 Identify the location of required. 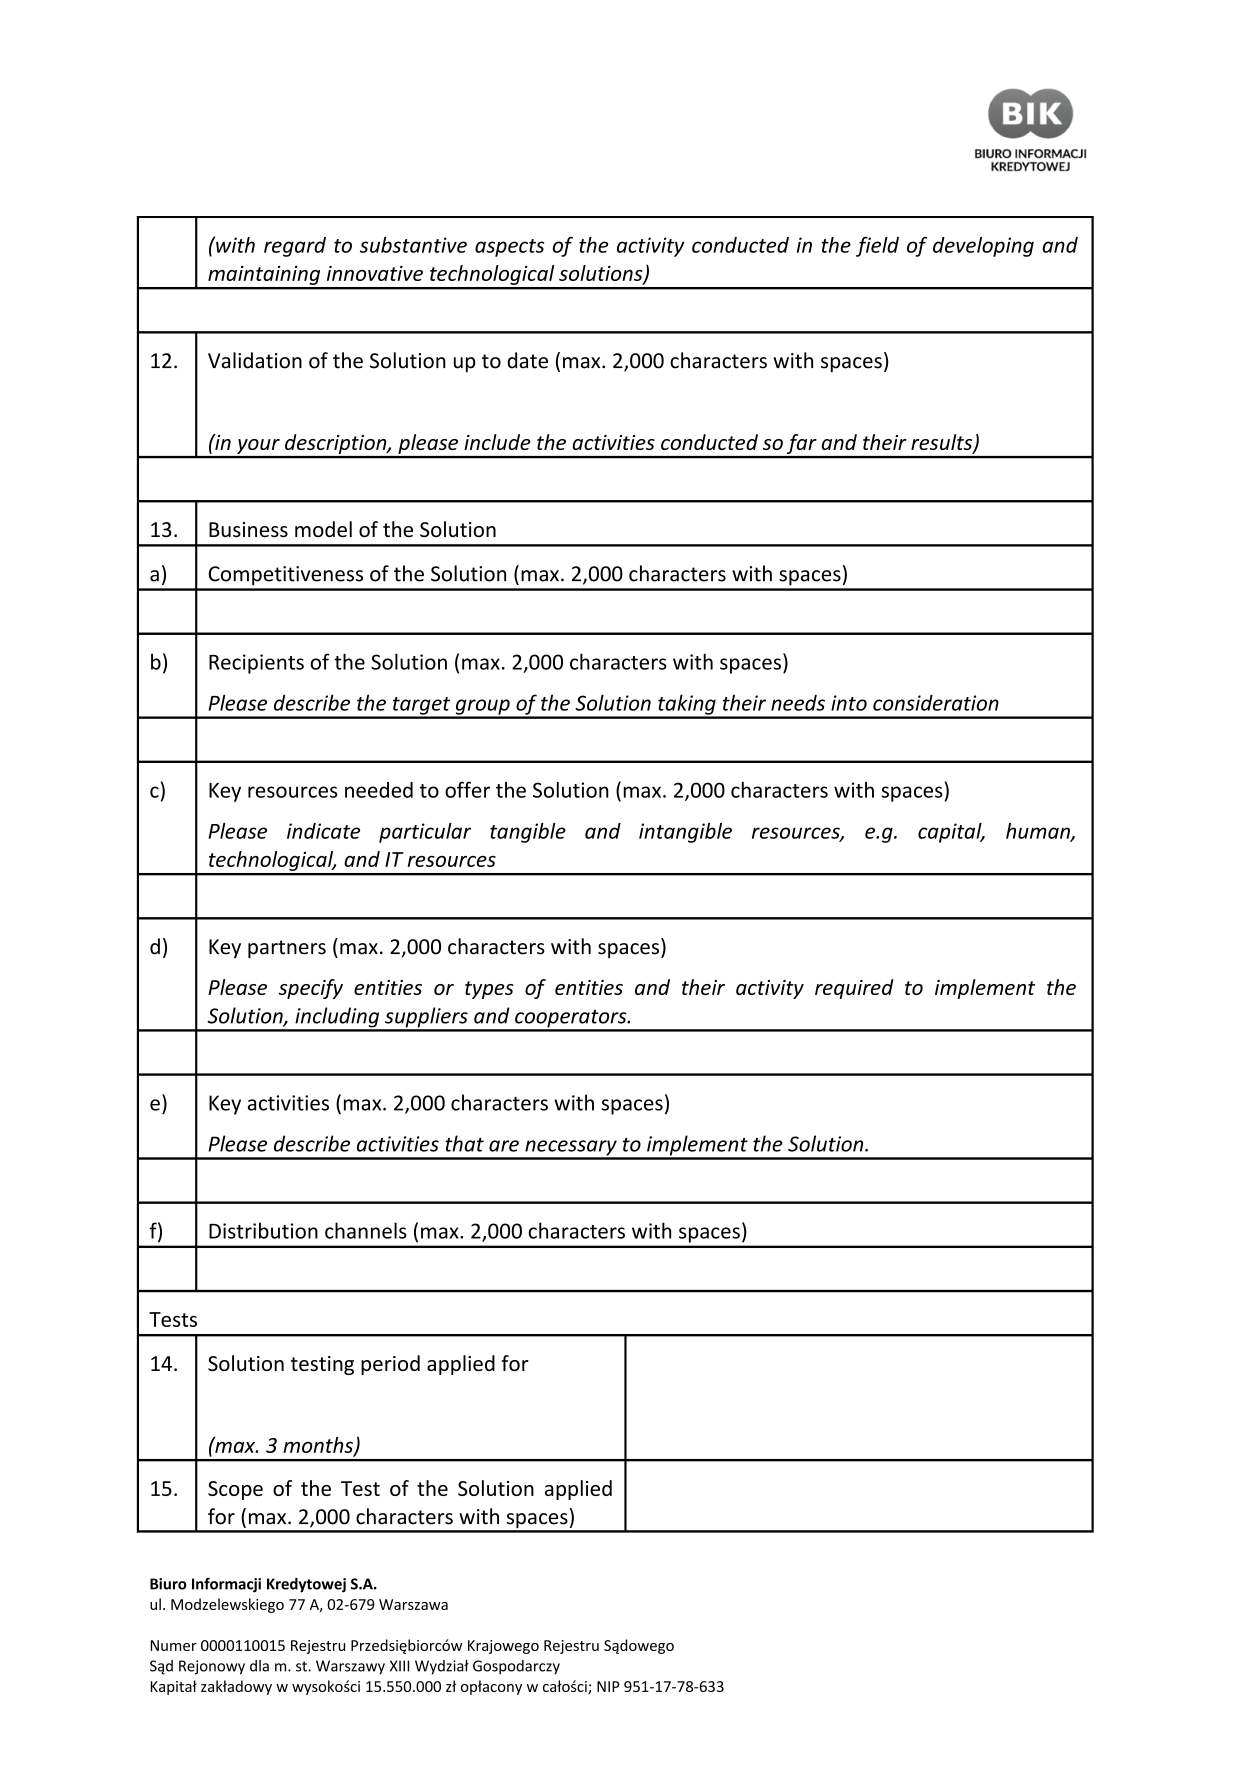
(854, 989).
